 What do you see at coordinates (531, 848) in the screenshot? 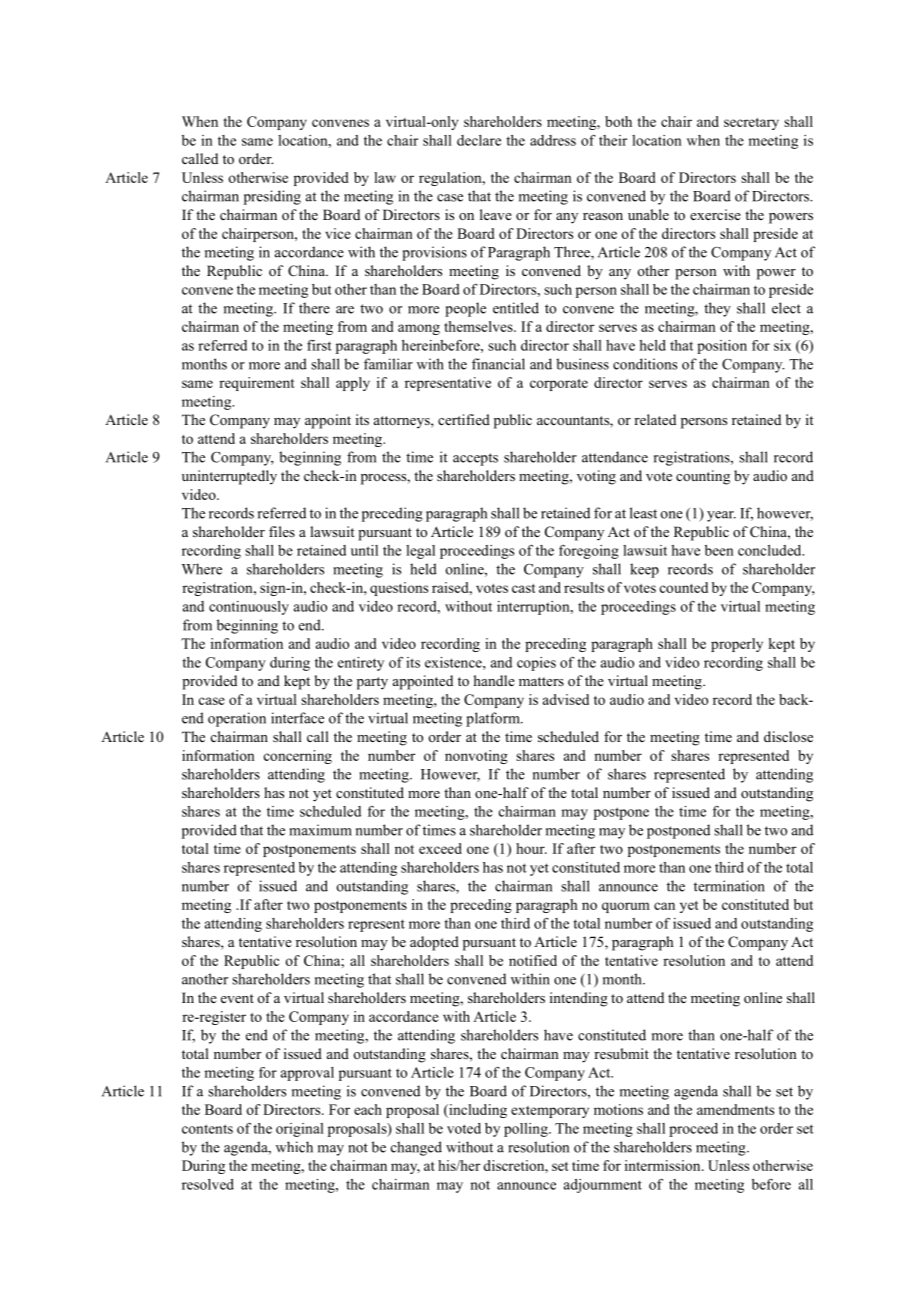
I see `hour` at bounding box center [531, 848].
